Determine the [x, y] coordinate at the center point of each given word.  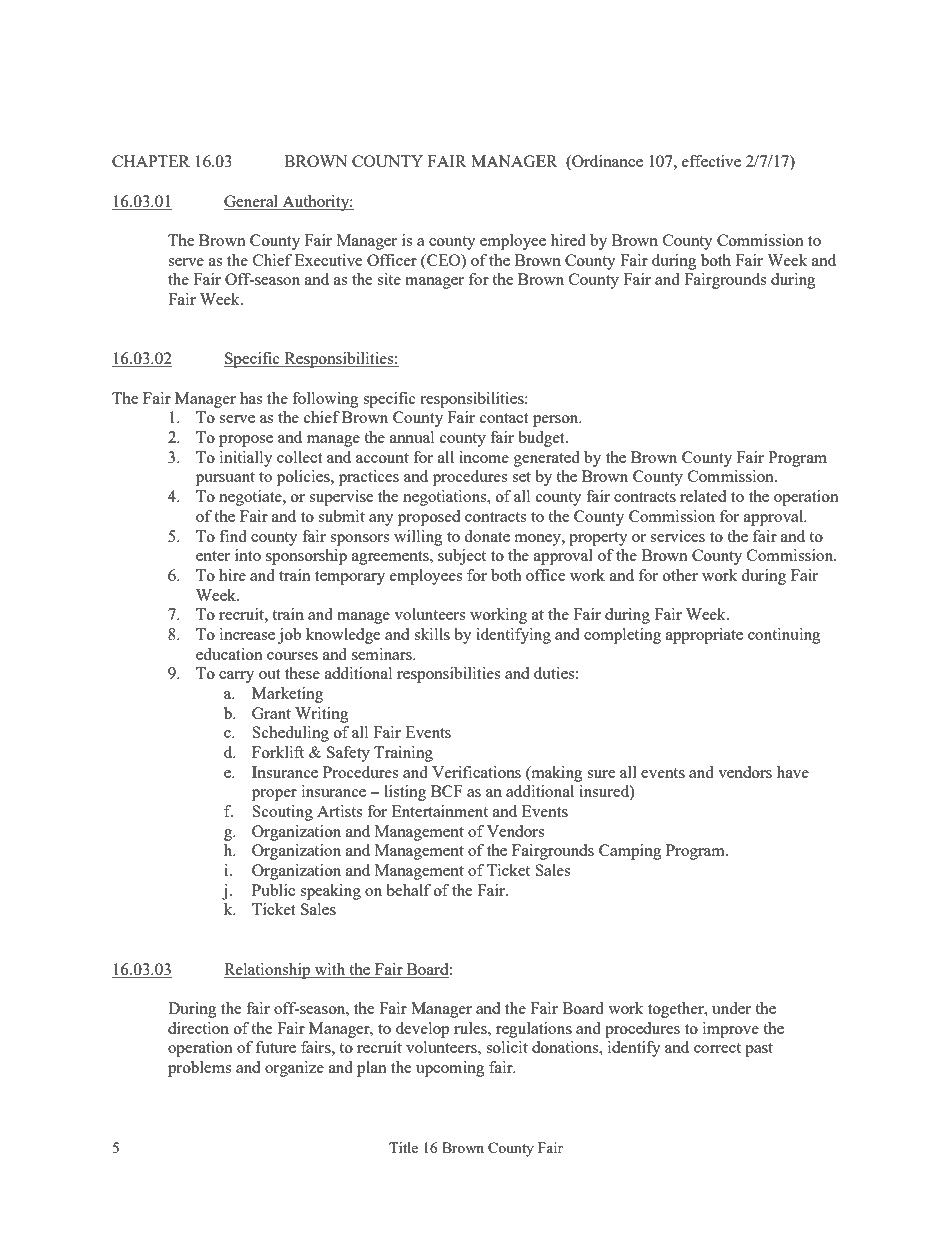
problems [199, 1069]
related [703, 496]
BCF [447, 791]
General [252, 202]
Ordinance [606, 162]
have [793, 772]
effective [711, 161]
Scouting [282, 813]
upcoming [450, 1069]
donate [487, 536]
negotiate [251, 498]
